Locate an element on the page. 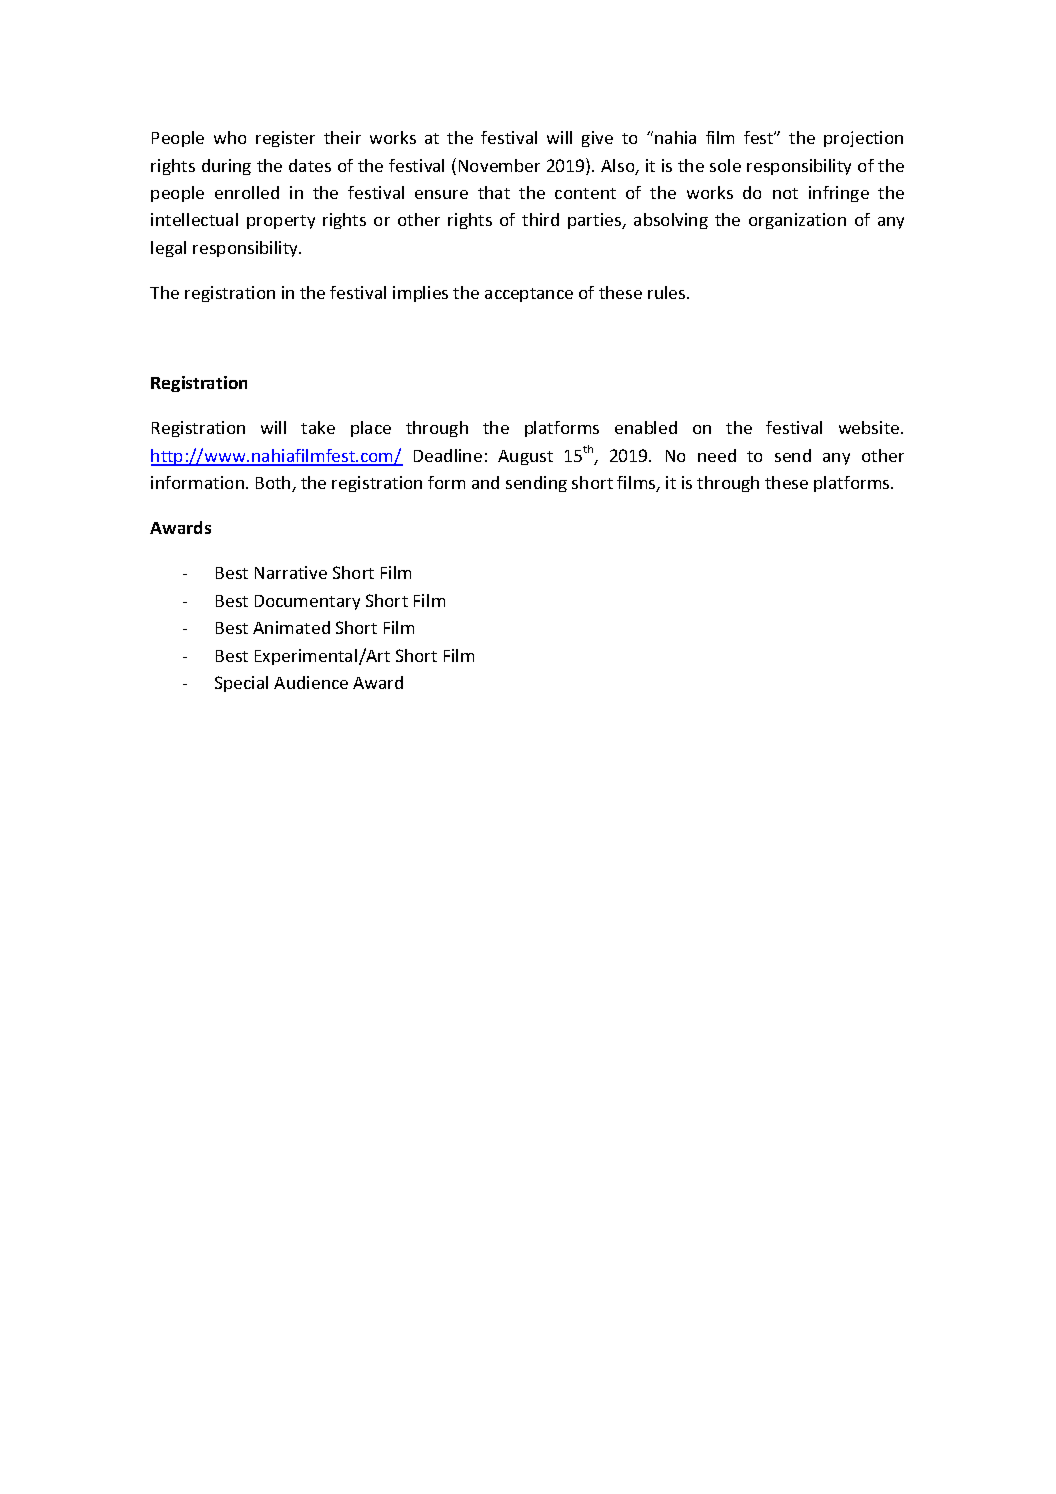 The height and width of the image is (1494, 1056). take is located at coordinates (318, 427).
